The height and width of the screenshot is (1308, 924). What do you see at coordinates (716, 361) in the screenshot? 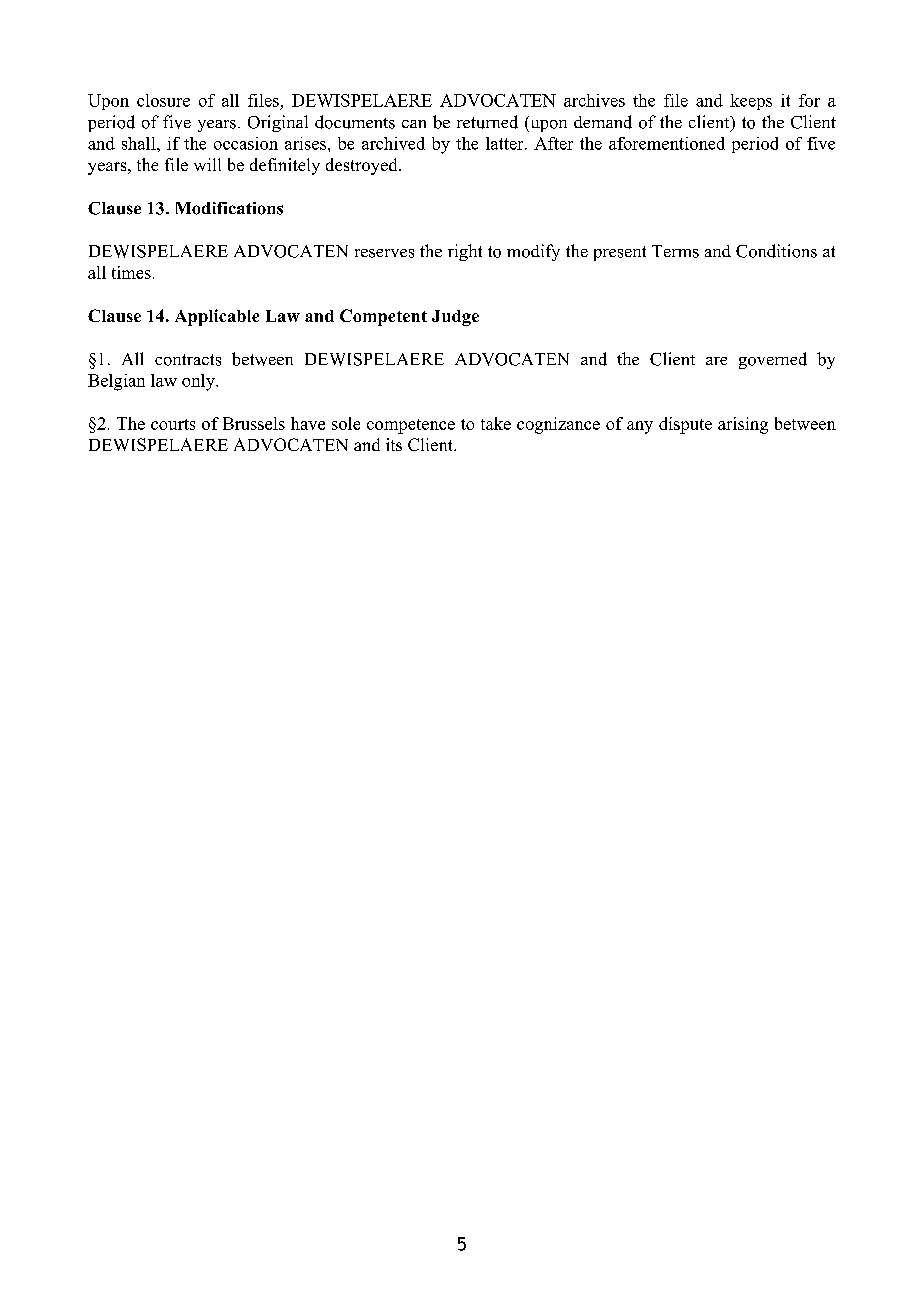
I see `are` at bounding box center [716, 361].
